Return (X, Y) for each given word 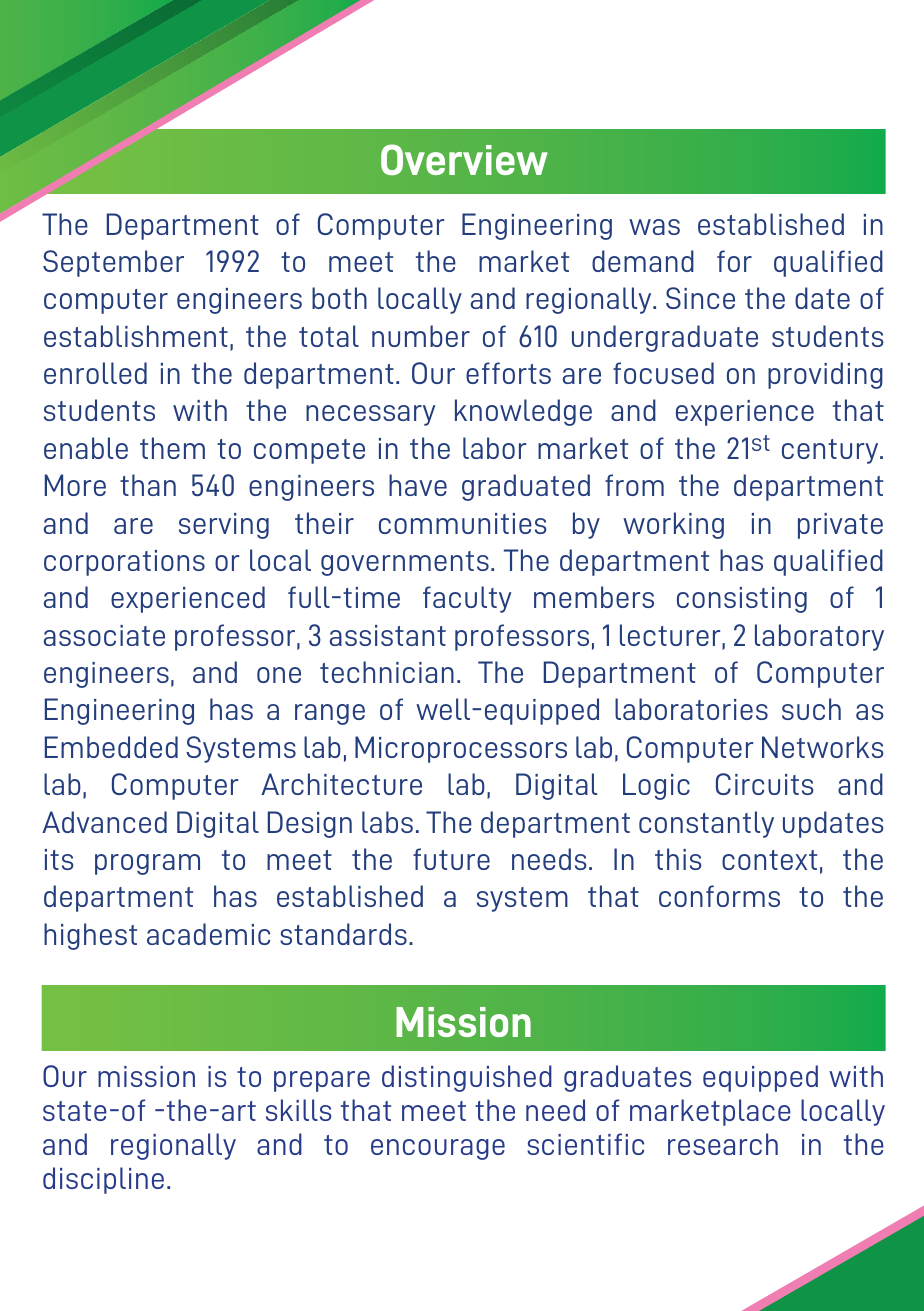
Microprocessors (461, 749)
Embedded (111, 747)
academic (208, 934)
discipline (103, 1180)
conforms (719, 896)
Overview (464, 159)
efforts (508, 373)
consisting (742, 600)
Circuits (765, 784)
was (654, 227)
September (113, 263)
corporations (124, 563)
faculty (467, 599)
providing (825, 375)
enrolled (95, 373)
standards (343, 934)
